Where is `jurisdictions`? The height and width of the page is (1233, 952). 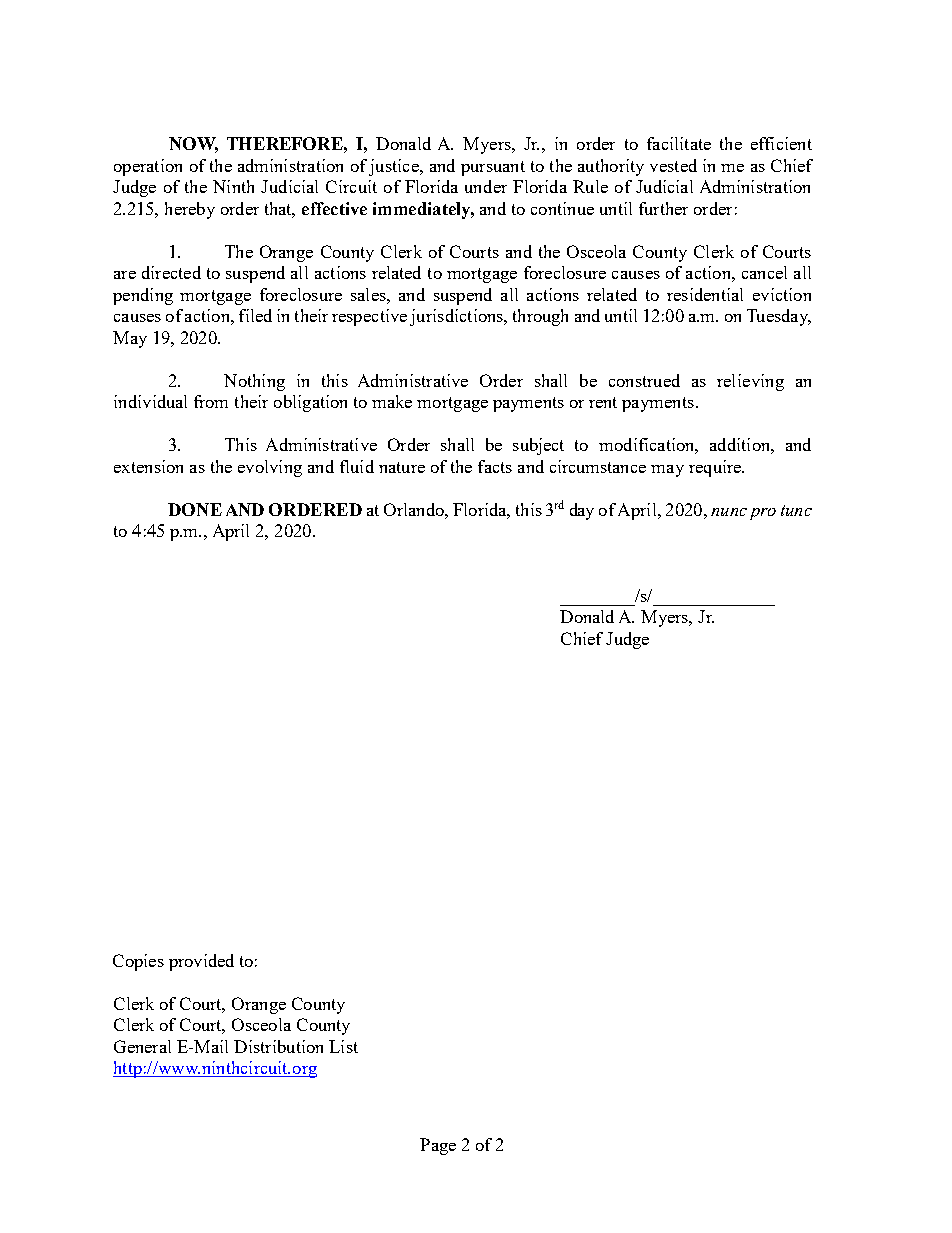 jurisdictions is located at coordinates (458, 317).
